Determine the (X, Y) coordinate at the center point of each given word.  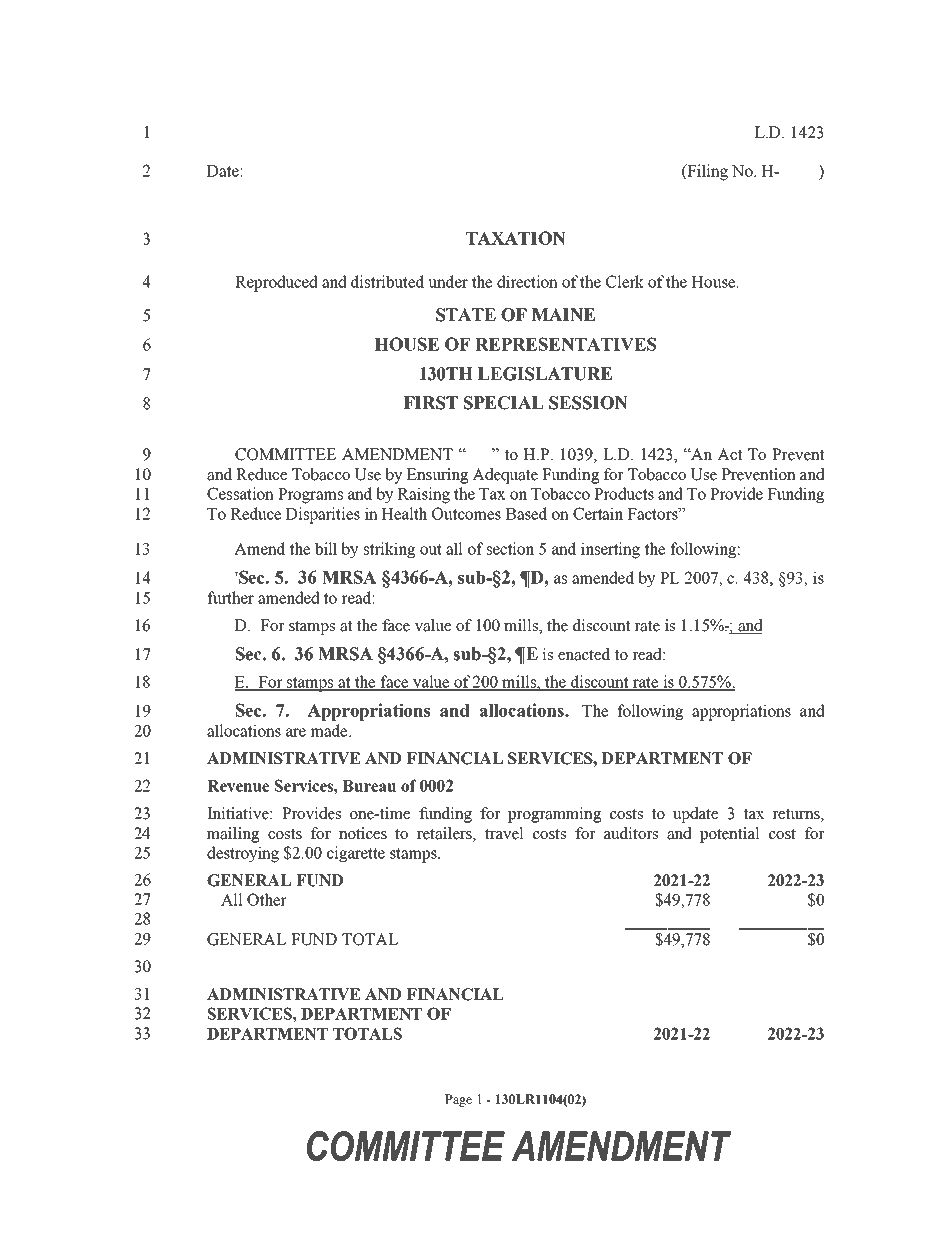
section (510, 548)
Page (458, 1100)
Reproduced (276, 283)
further (230, 597)
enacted (584, 654)
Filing (706, 172)
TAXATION (516, 238)
